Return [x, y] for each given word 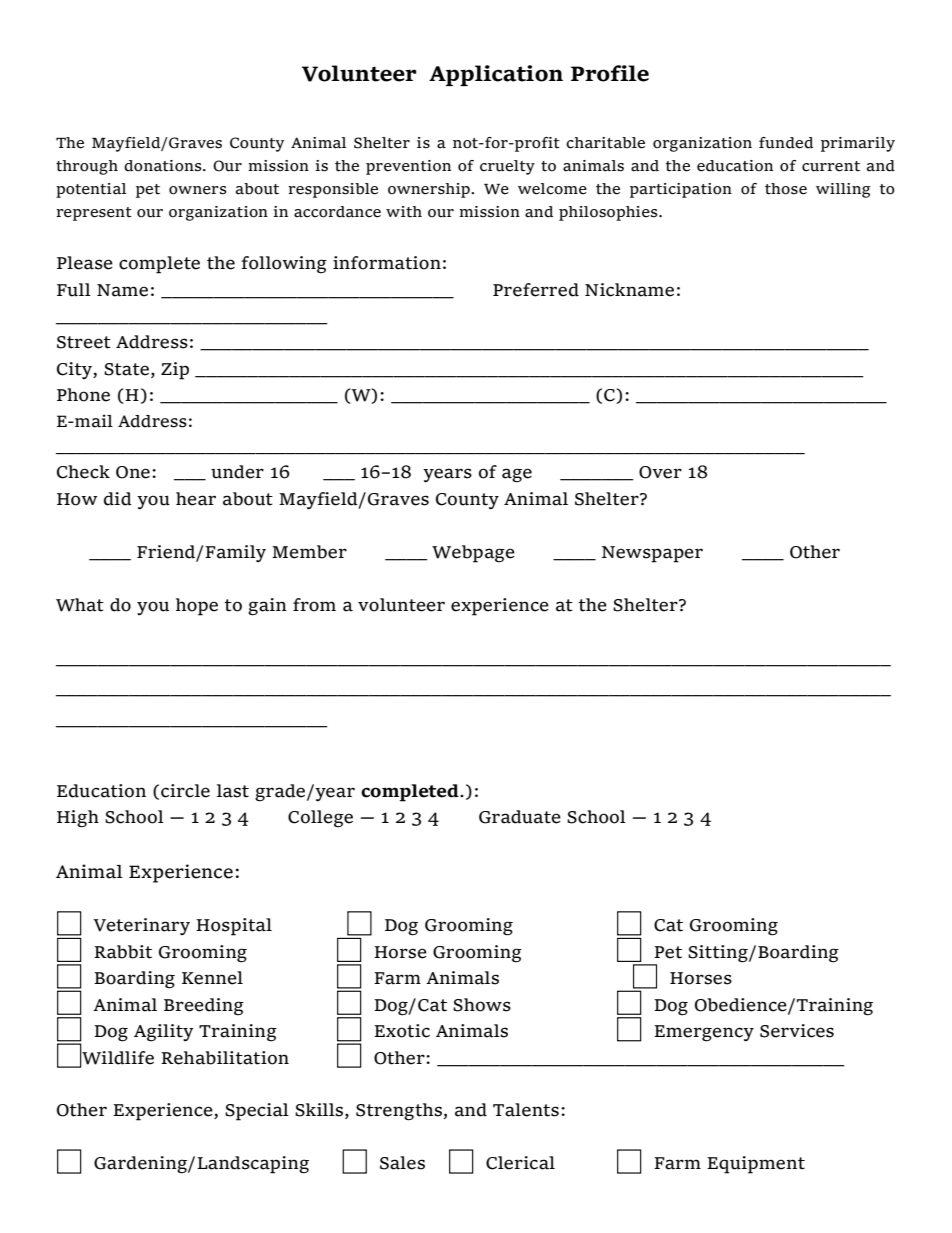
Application [496, 75]
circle [185, 791]
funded [786, 143]
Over [660, 472]
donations [164, 166]
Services [797, 1031]
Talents [526, 1110]
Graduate [520, 817]
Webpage [473, 554]
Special [257, 1112]
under [237, 472]
